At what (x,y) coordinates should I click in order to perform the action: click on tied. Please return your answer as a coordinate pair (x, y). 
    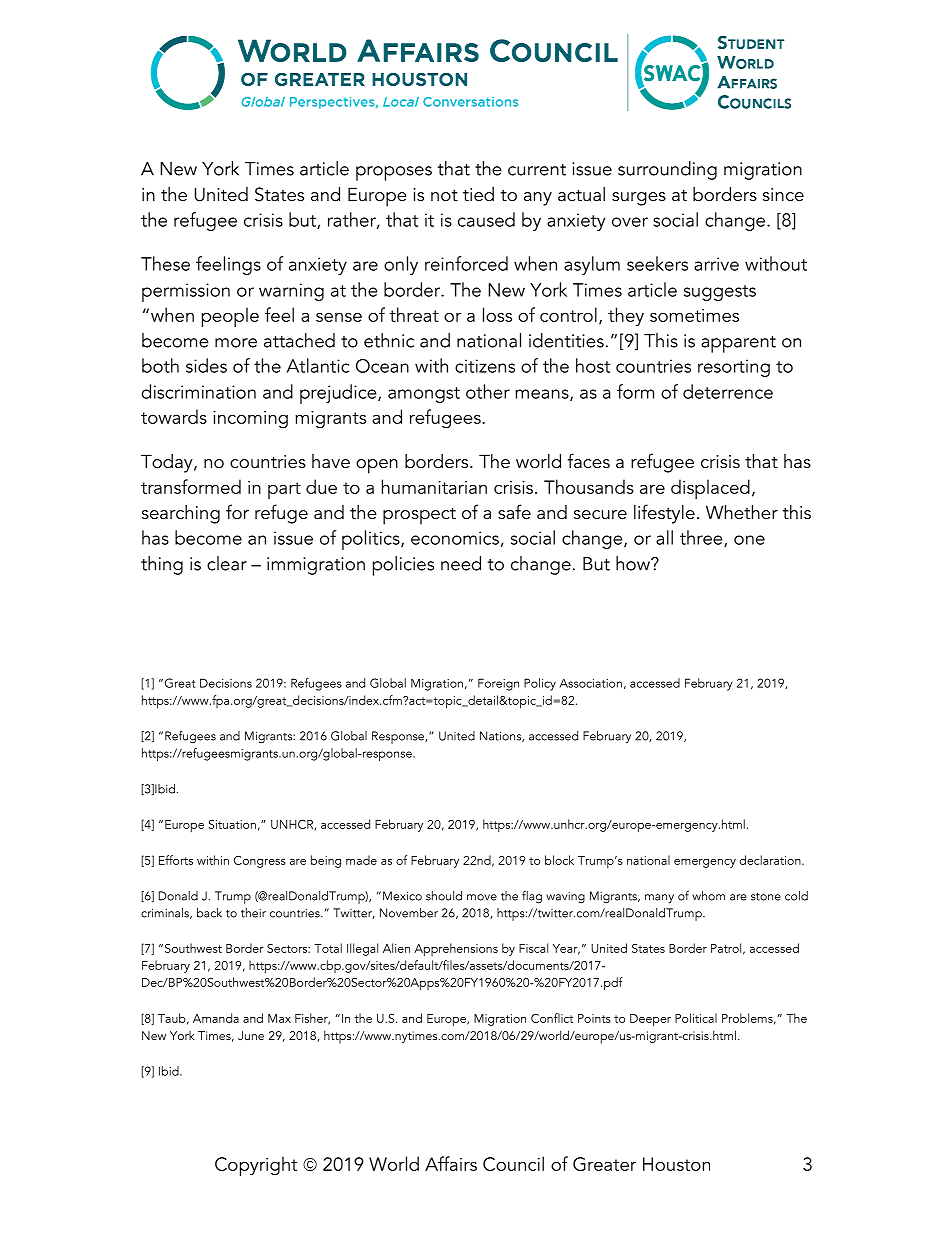
    Looking at the image, I should click on (478, 194).
